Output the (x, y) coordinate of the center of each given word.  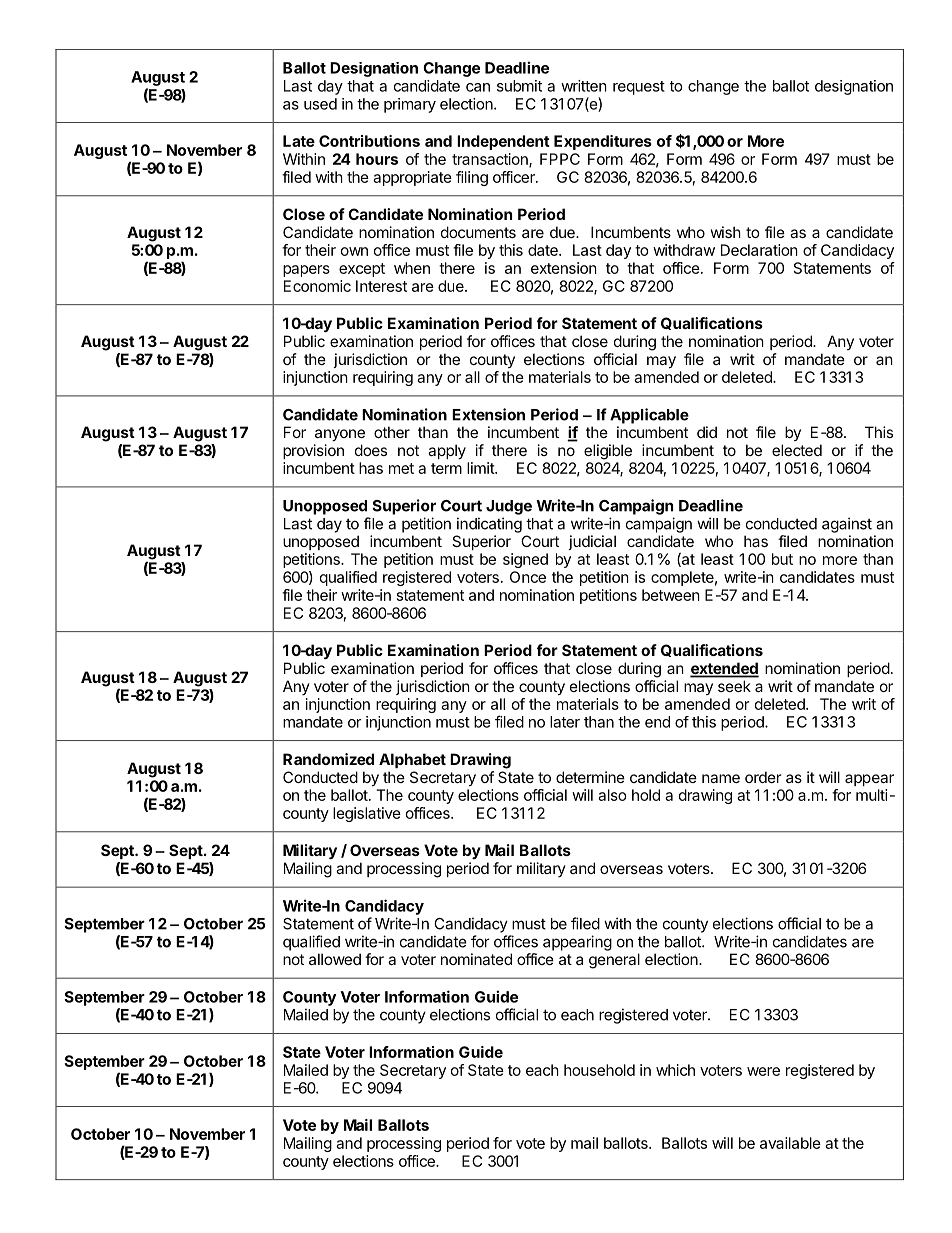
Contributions (369, 141)
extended (724, 669)
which (675, 1070)
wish (726, 232)
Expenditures (603, 142)
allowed (335, 959)
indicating (489, 525)
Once (528, 577)
